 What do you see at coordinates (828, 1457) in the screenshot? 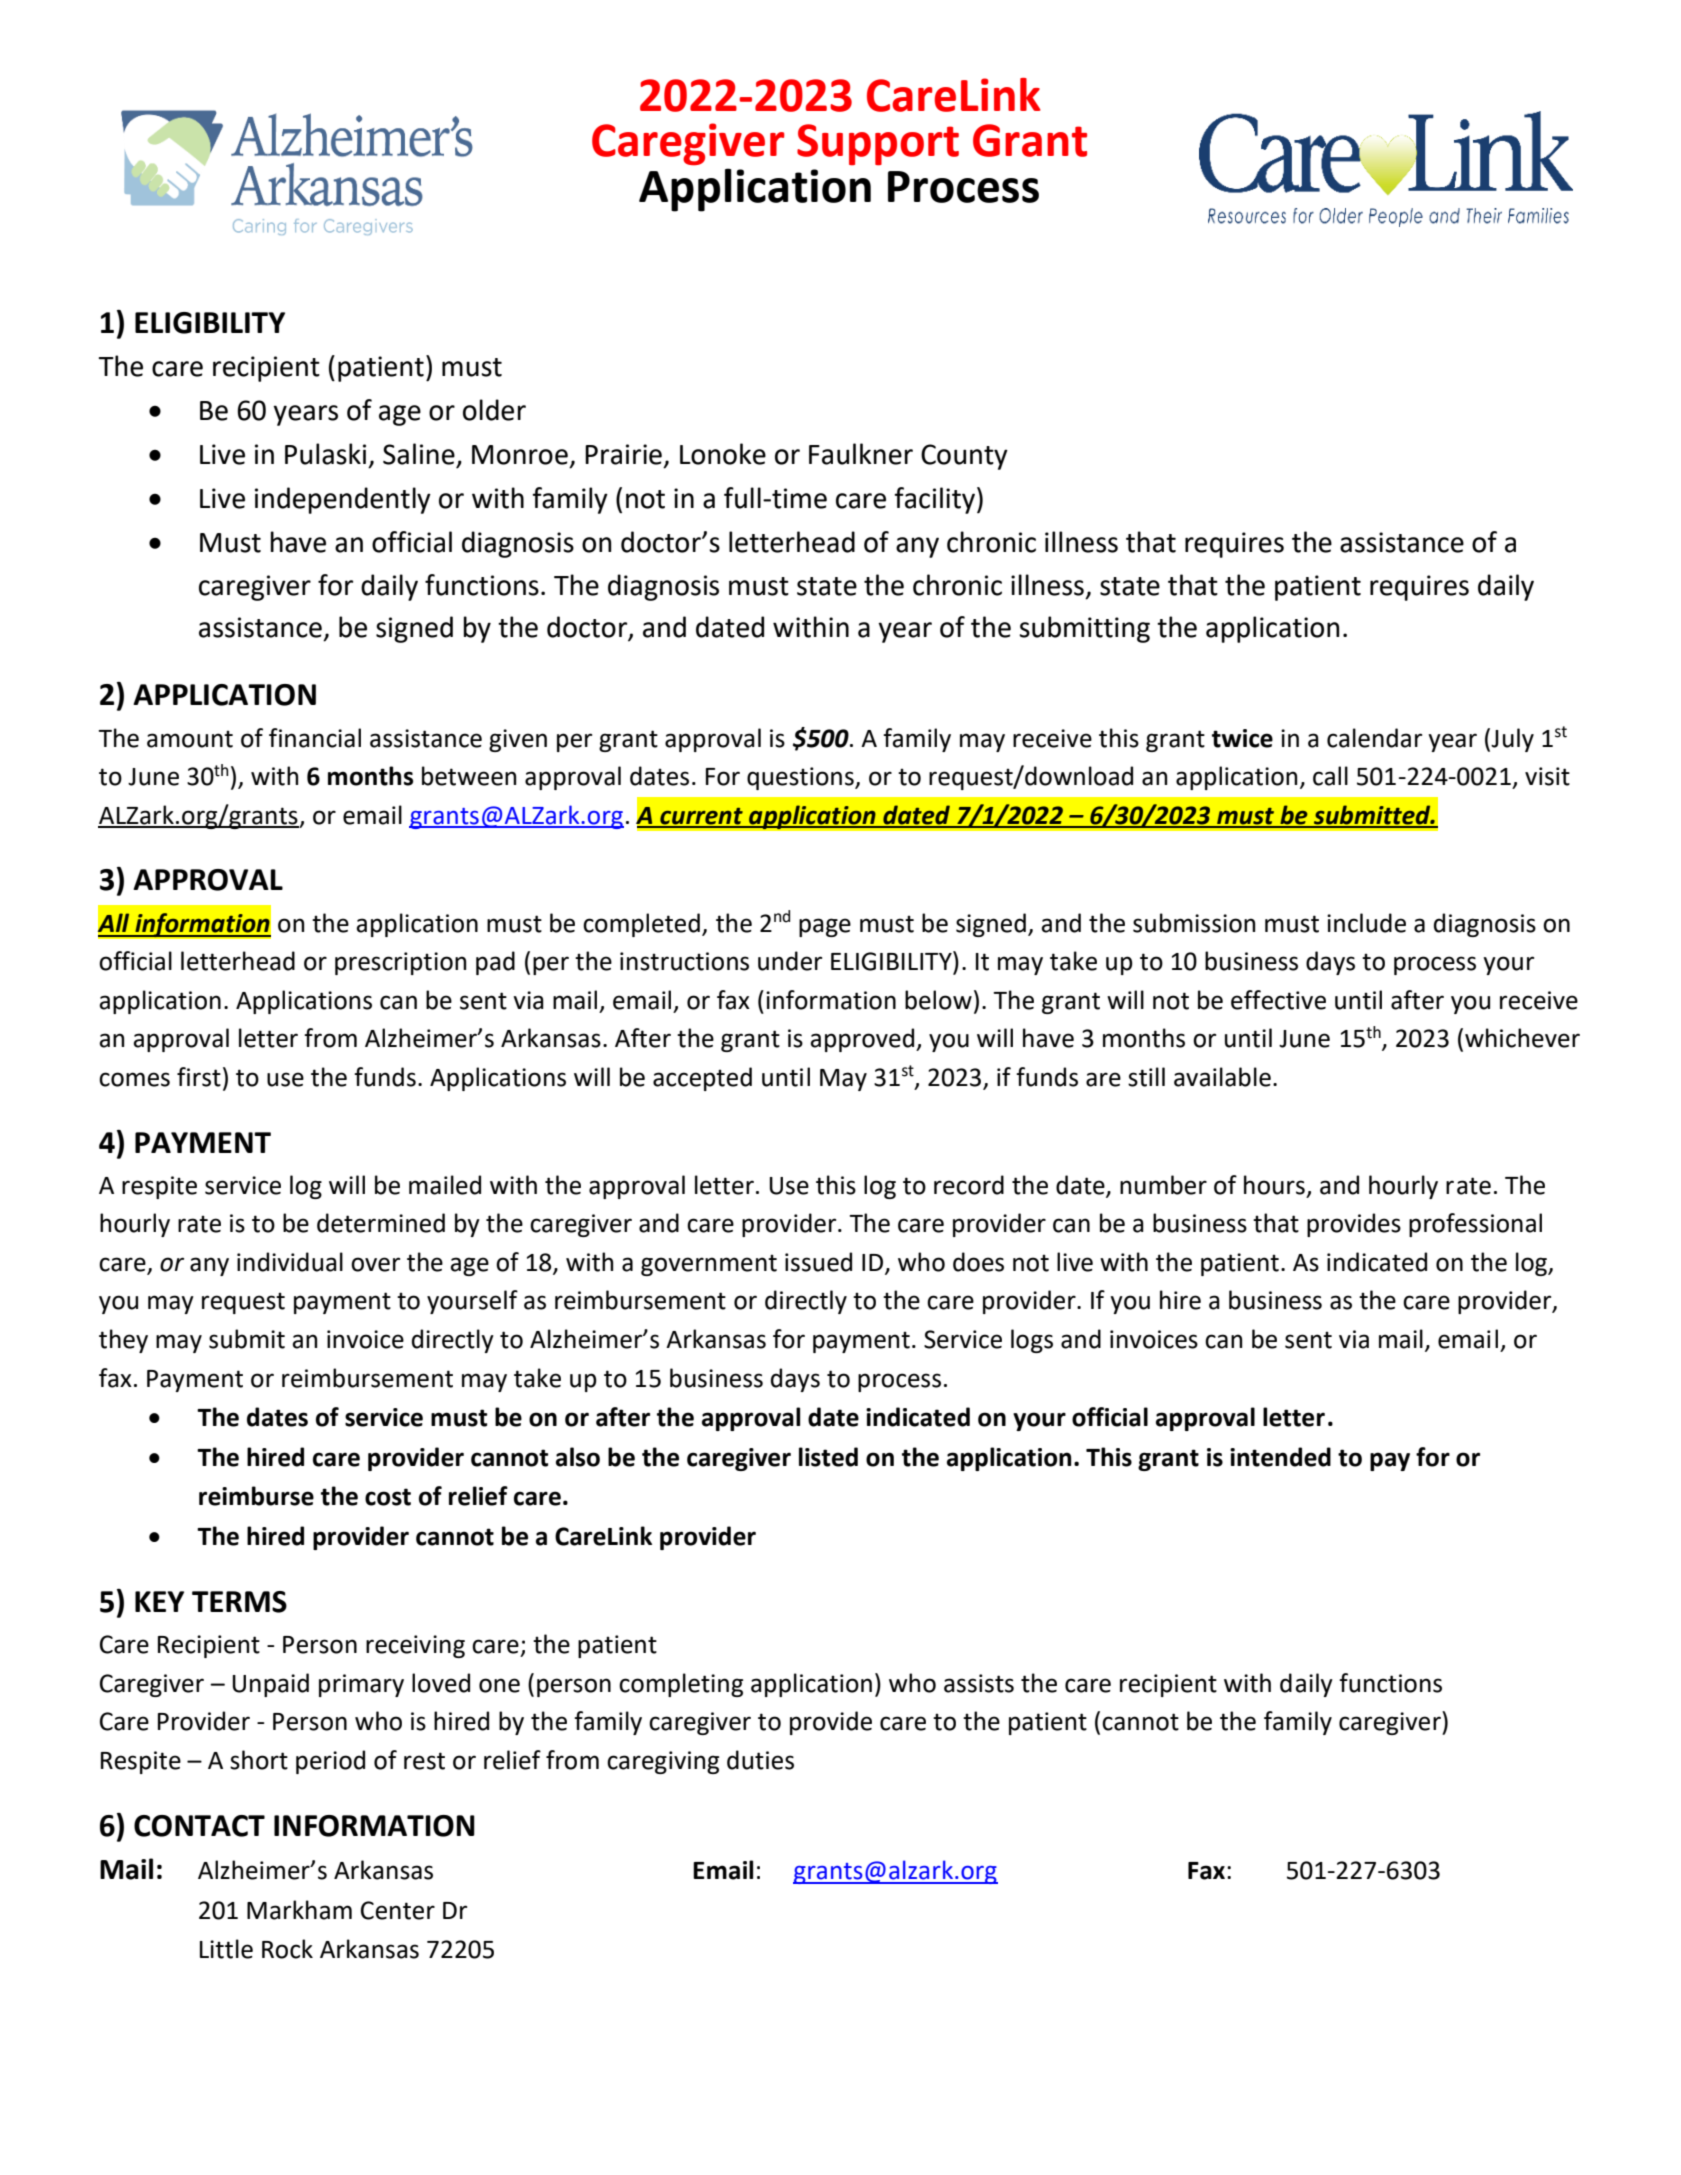
I see `listed` at bounding box center [828, 1457].
